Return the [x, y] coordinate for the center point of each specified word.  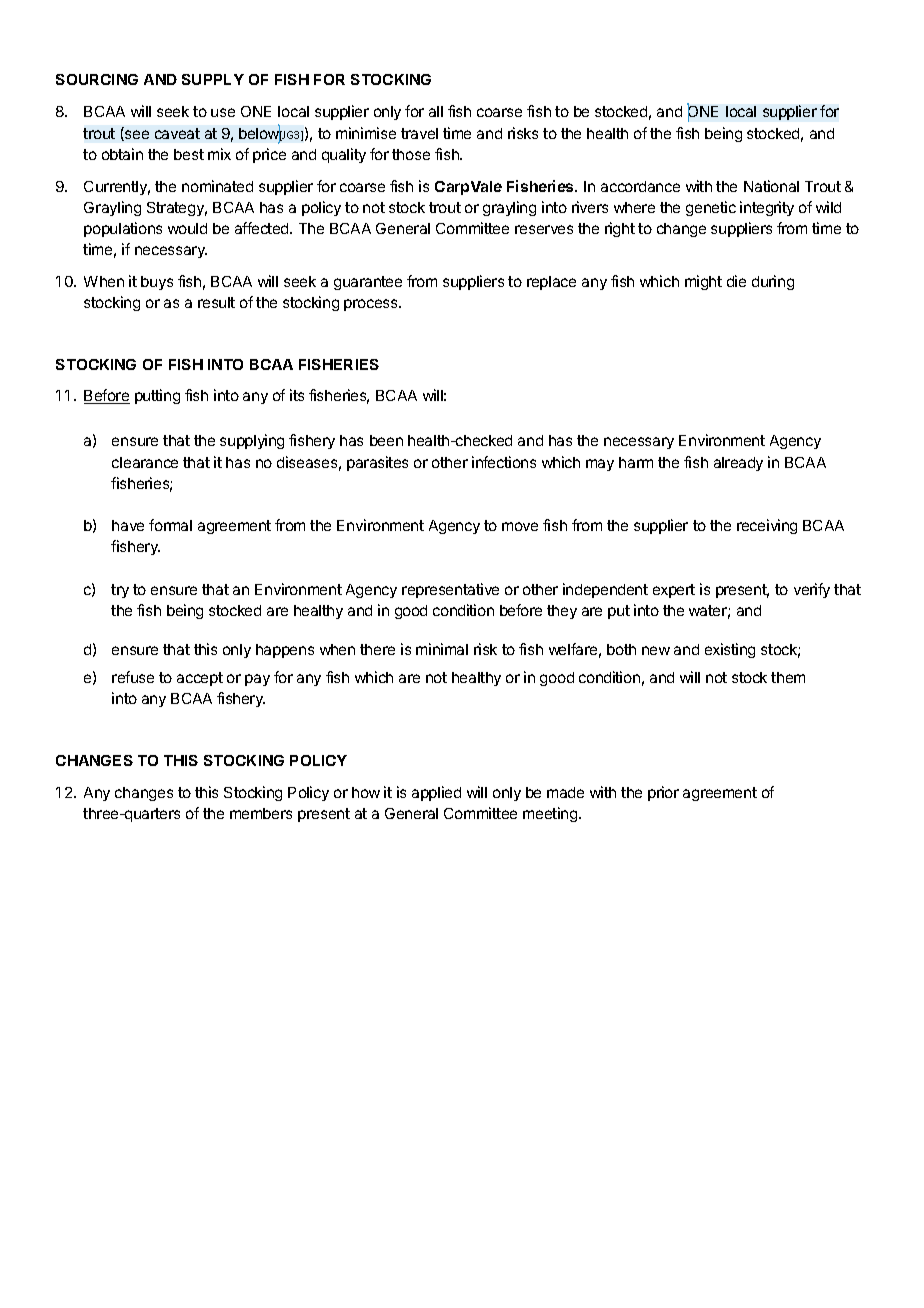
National [771, 186]
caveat [177, 133]
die [736, 281]
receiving [767, 526]
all [436, 111]
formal [170, 525]
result [216, 302]
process [372, 305]
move [520, 526]
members [261, 813]
